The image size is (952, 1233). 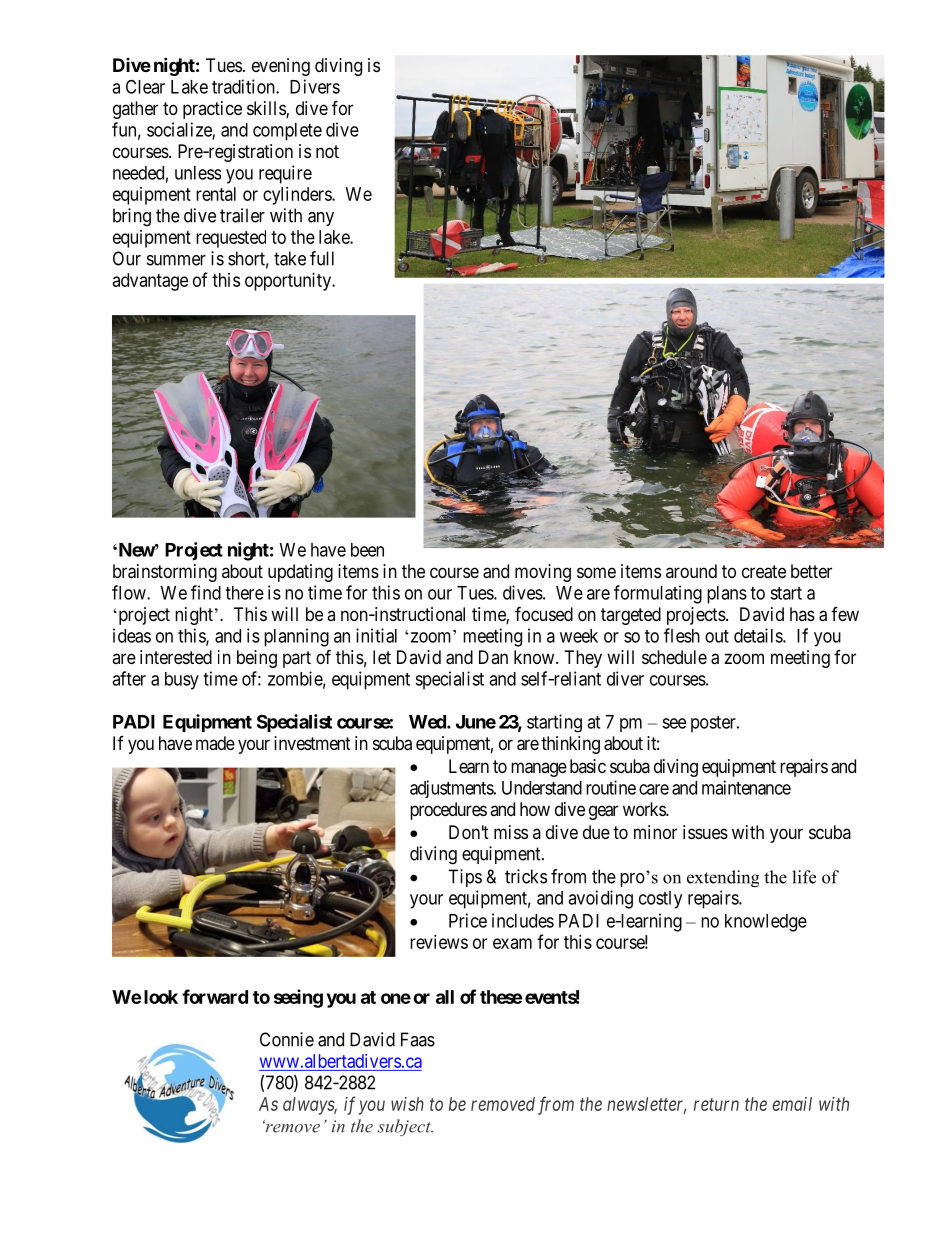 I want to click on adjustments, so click(x=452, y=789).
